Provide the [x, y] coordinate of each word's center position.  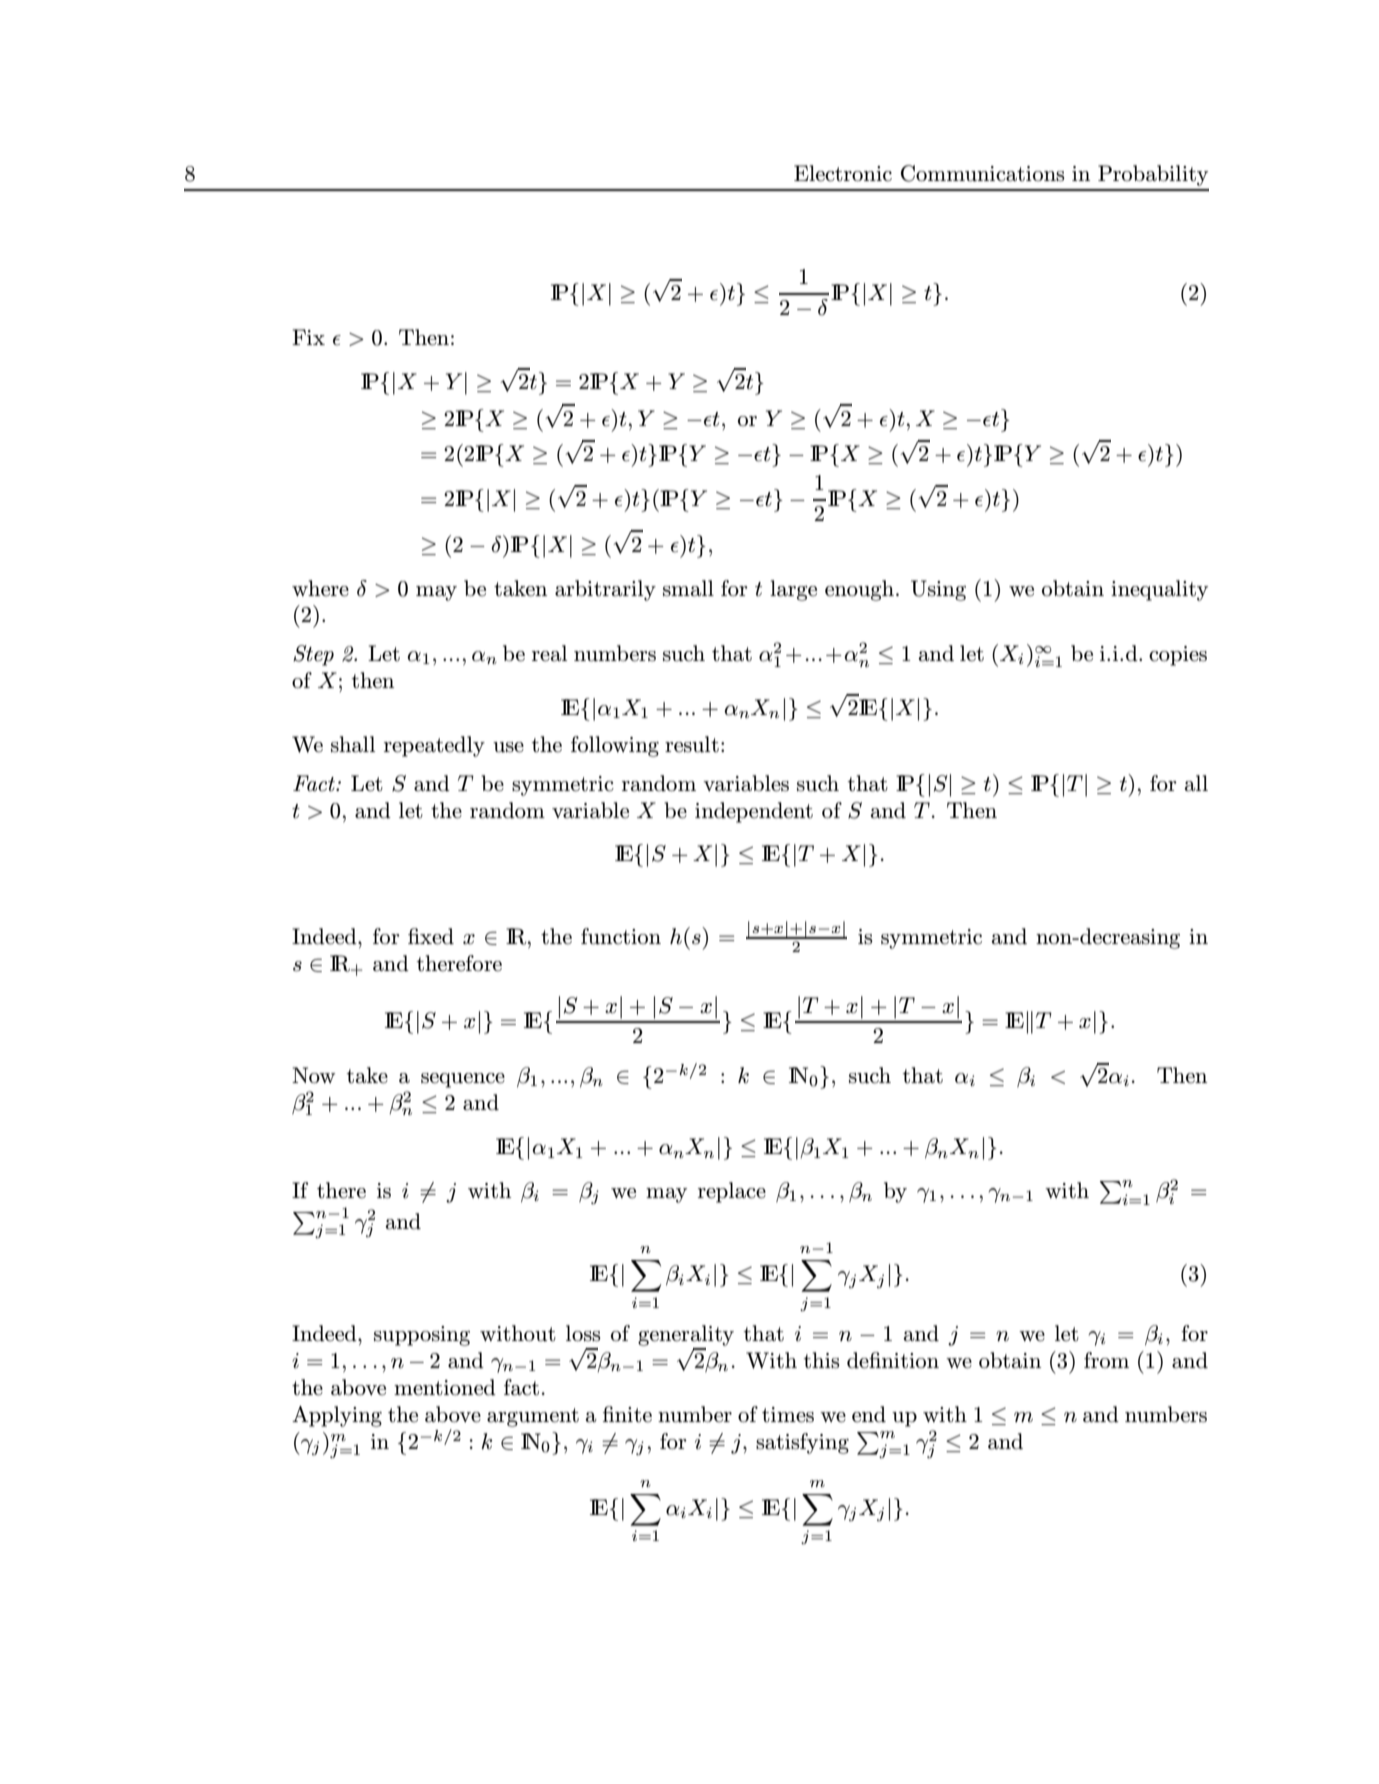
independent [754, 812]
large [793, 590]
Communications [982, 173]
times [788, 1415]
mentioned [445, 1387]
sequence [463, 1080]
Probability [1153, 175]
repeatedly [434, 746]
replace [732, 1192]
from [1106, 1360]
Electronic [843, 173]
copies [1178, 656]
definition [893, 1360]
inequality [1159, 590]
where [320, 588]
